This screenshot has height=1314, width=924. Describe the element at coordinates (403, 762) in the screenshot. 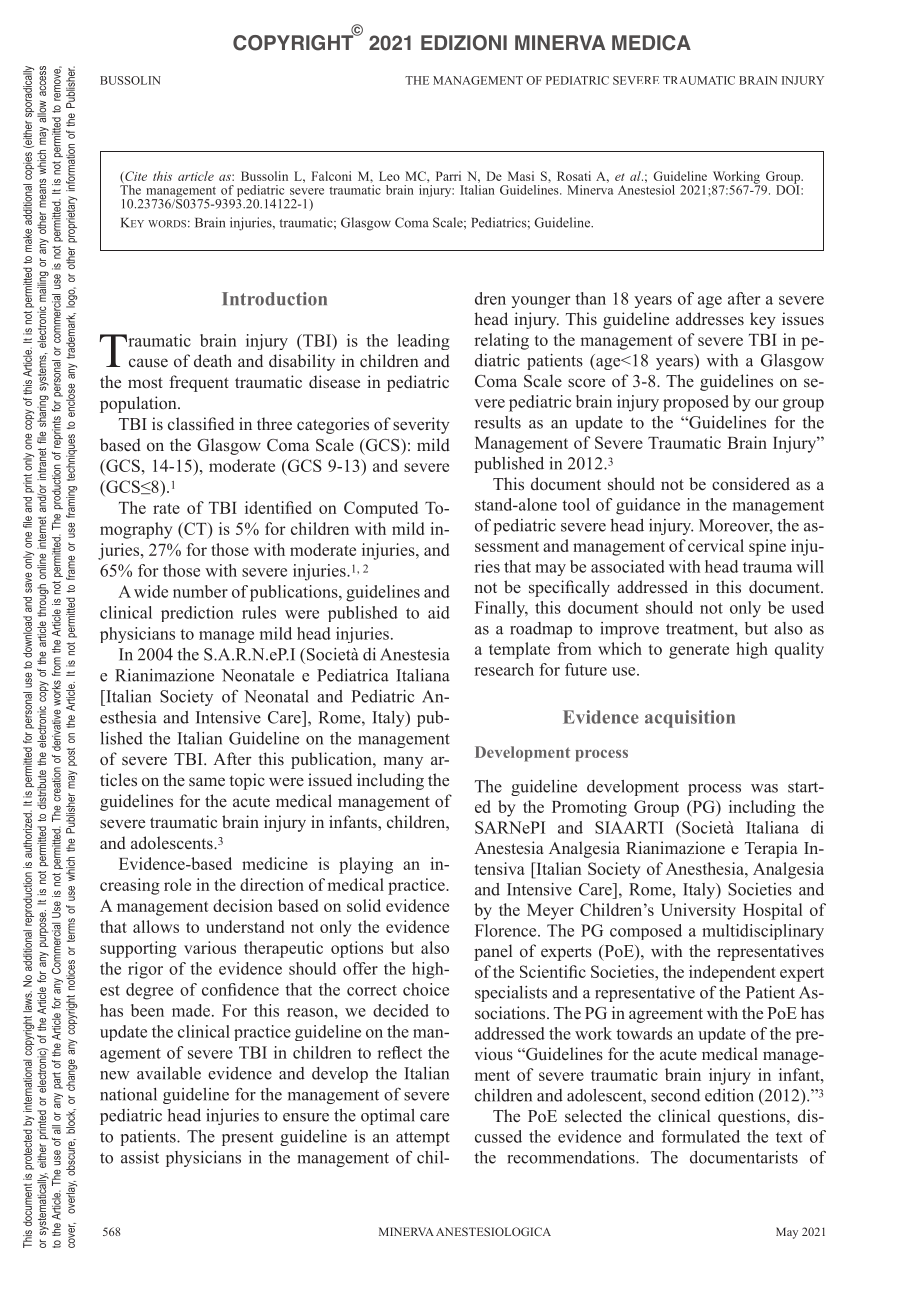

I see `many` at that location.
